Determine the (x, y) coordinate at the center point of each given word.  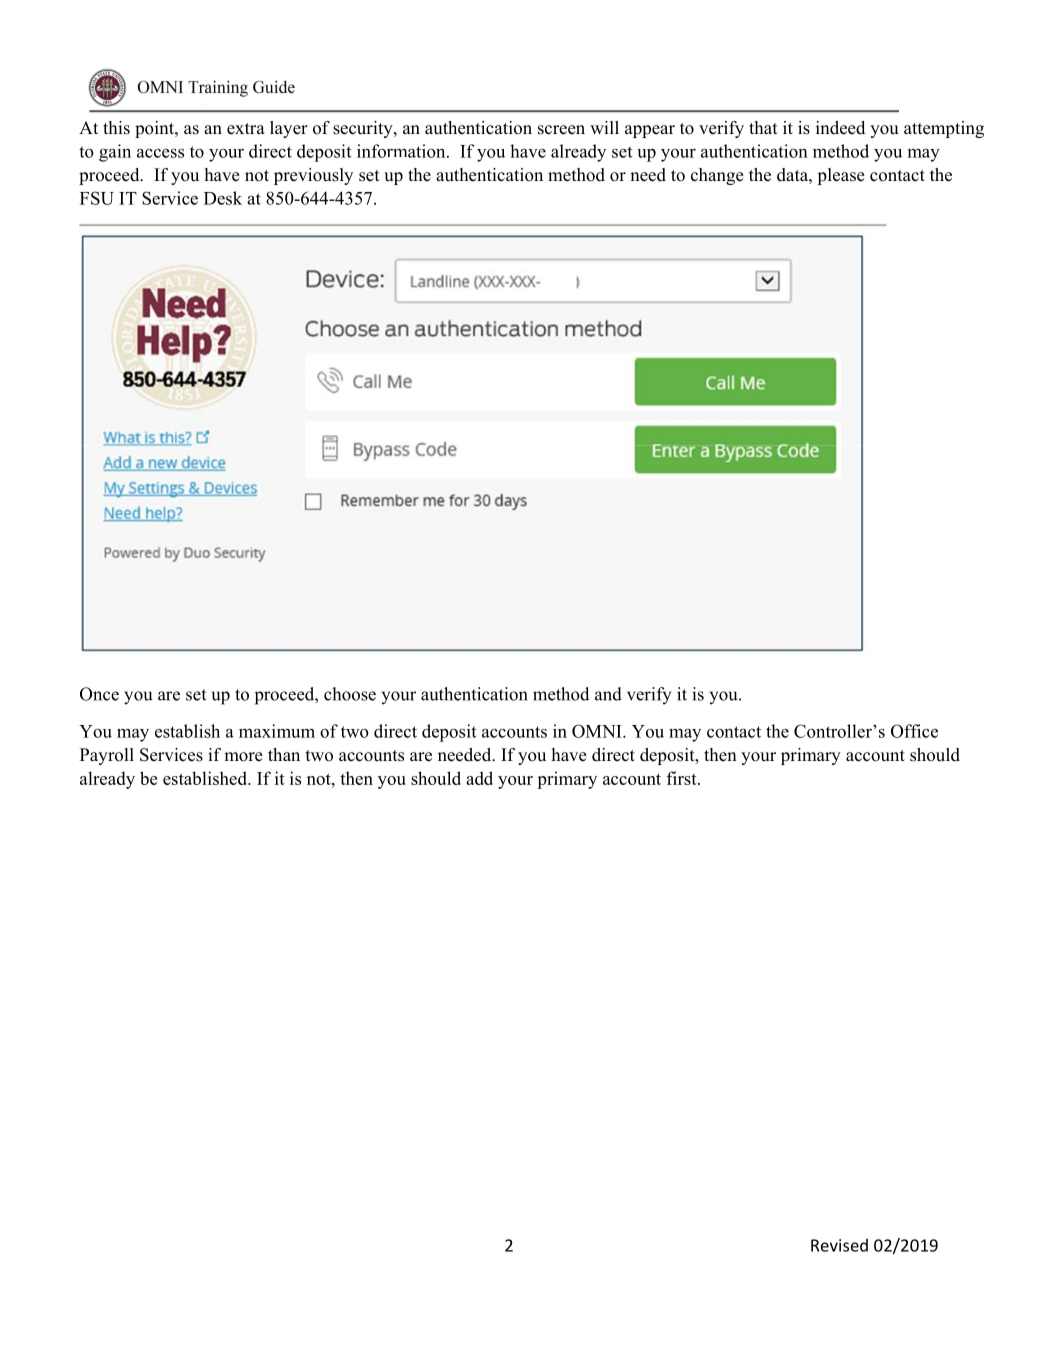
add (479, 778)
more (243, 757)
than (284, 754)
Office (914, 731)
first (683, 778)
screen (561, 130)
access (160, 153)
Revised (839, 1245)
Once (99, 694)
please (841, 176)
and (608, 694)
